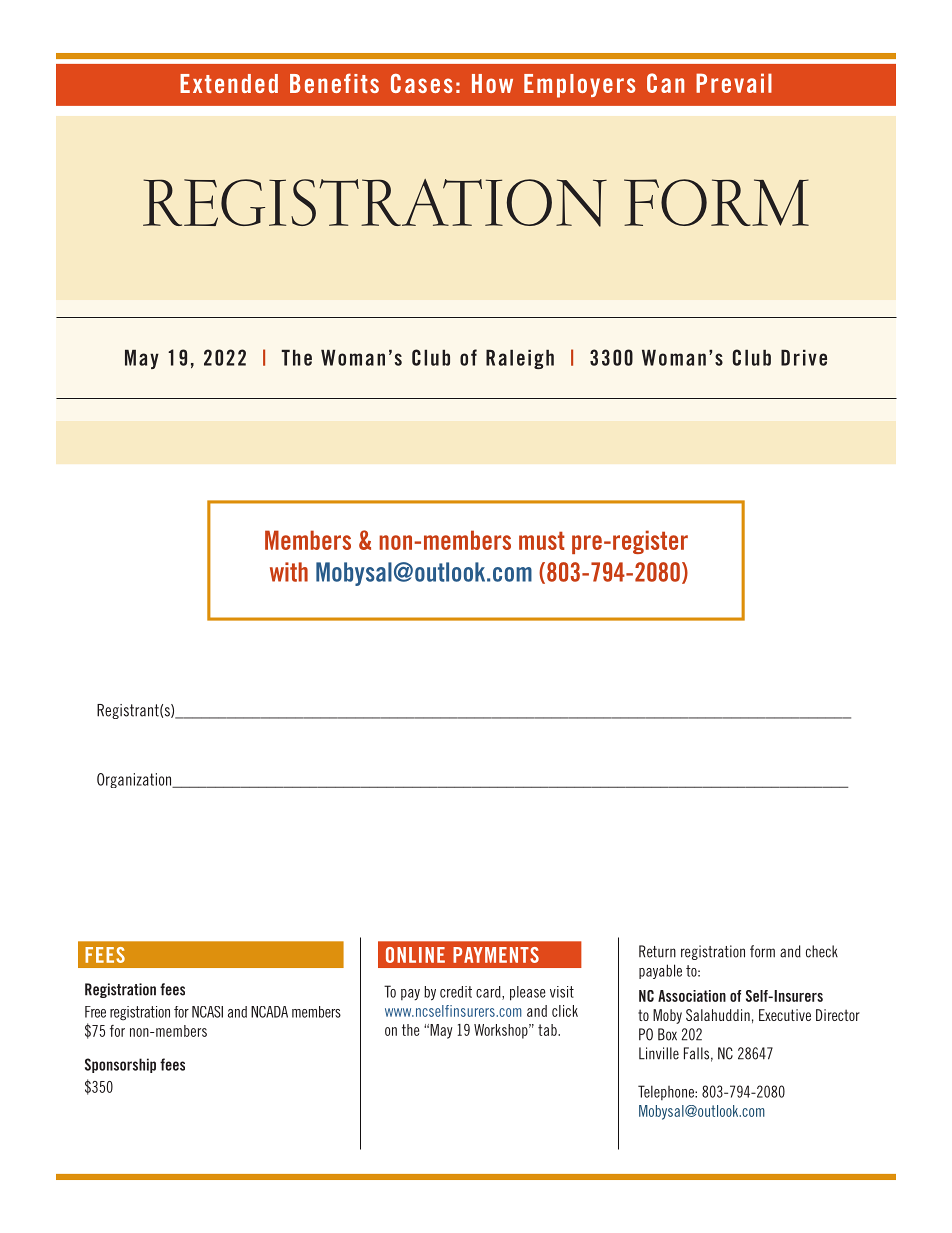  Describe the element at coordinates (492, 83) in the image. I see `How` at that location.
